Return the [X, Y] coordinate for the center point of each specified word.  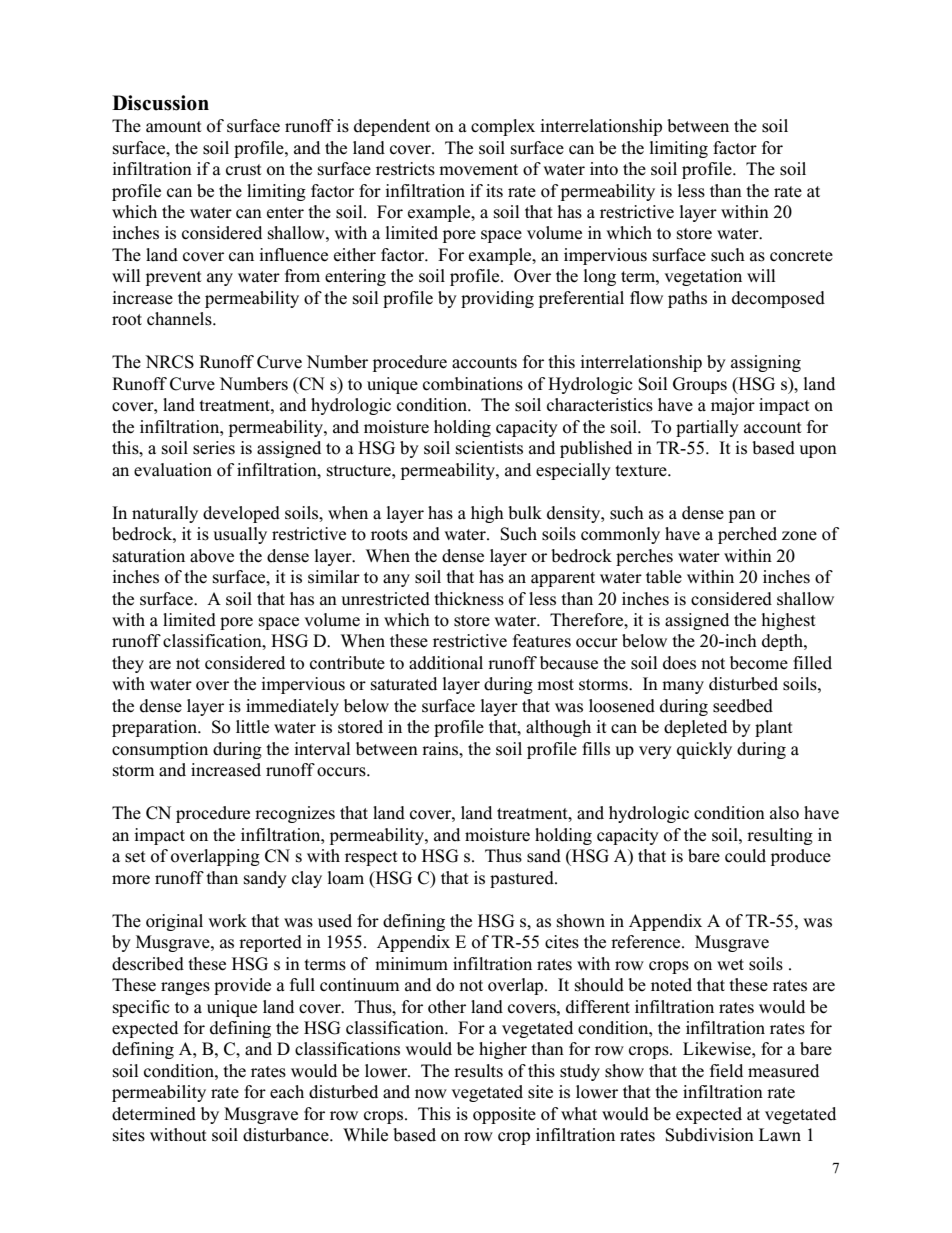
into [604, 169]
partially [707, 428]
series [214, 448]
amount [174, 127]
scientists [489, 448]
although [558, 728]
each [287, 1092]
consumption [160, 750]
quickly [704, 750]
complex [503, 127]
